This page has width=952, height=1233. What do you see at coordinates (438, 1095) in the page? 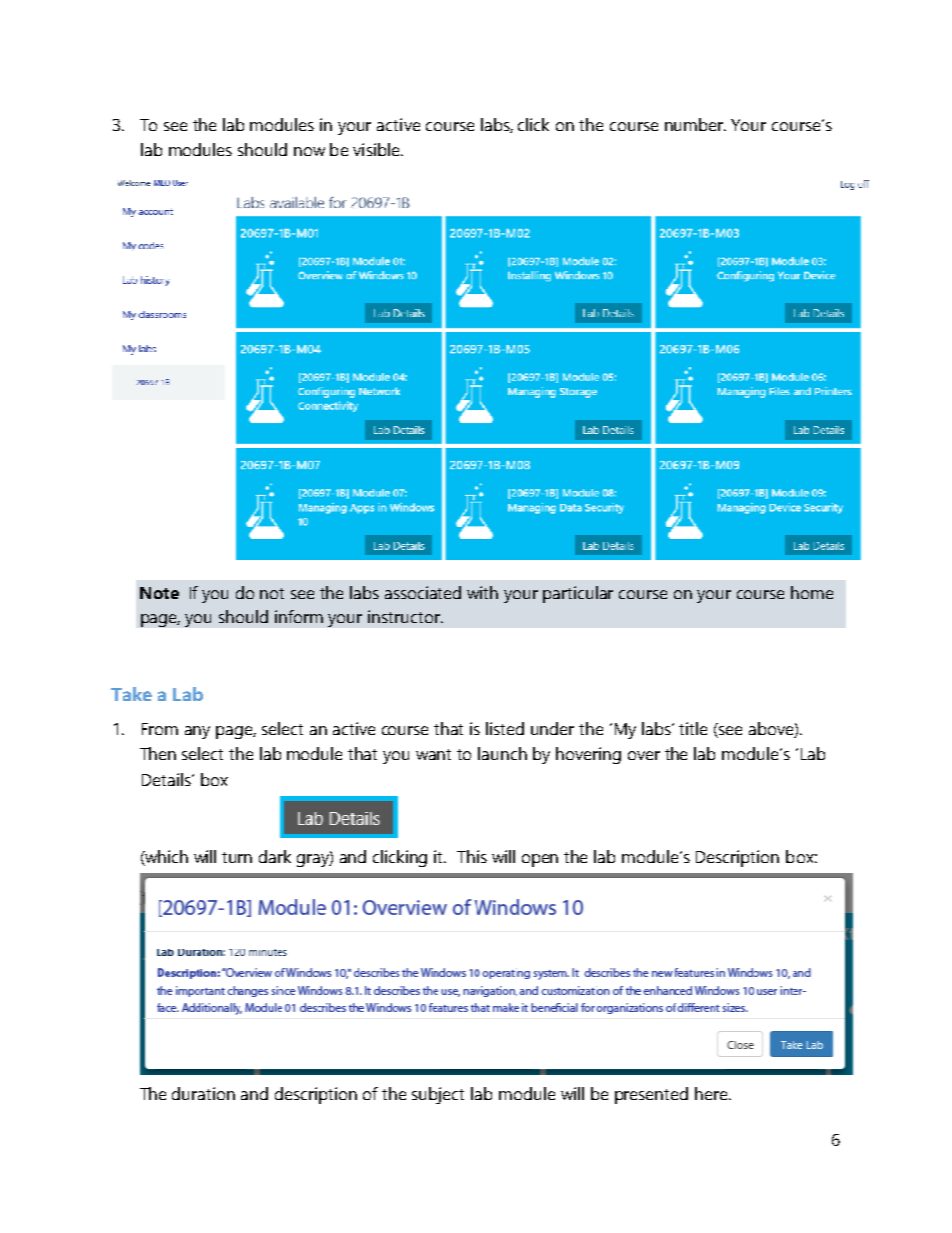
I see `subject` at bounding box center [438, 1095].
